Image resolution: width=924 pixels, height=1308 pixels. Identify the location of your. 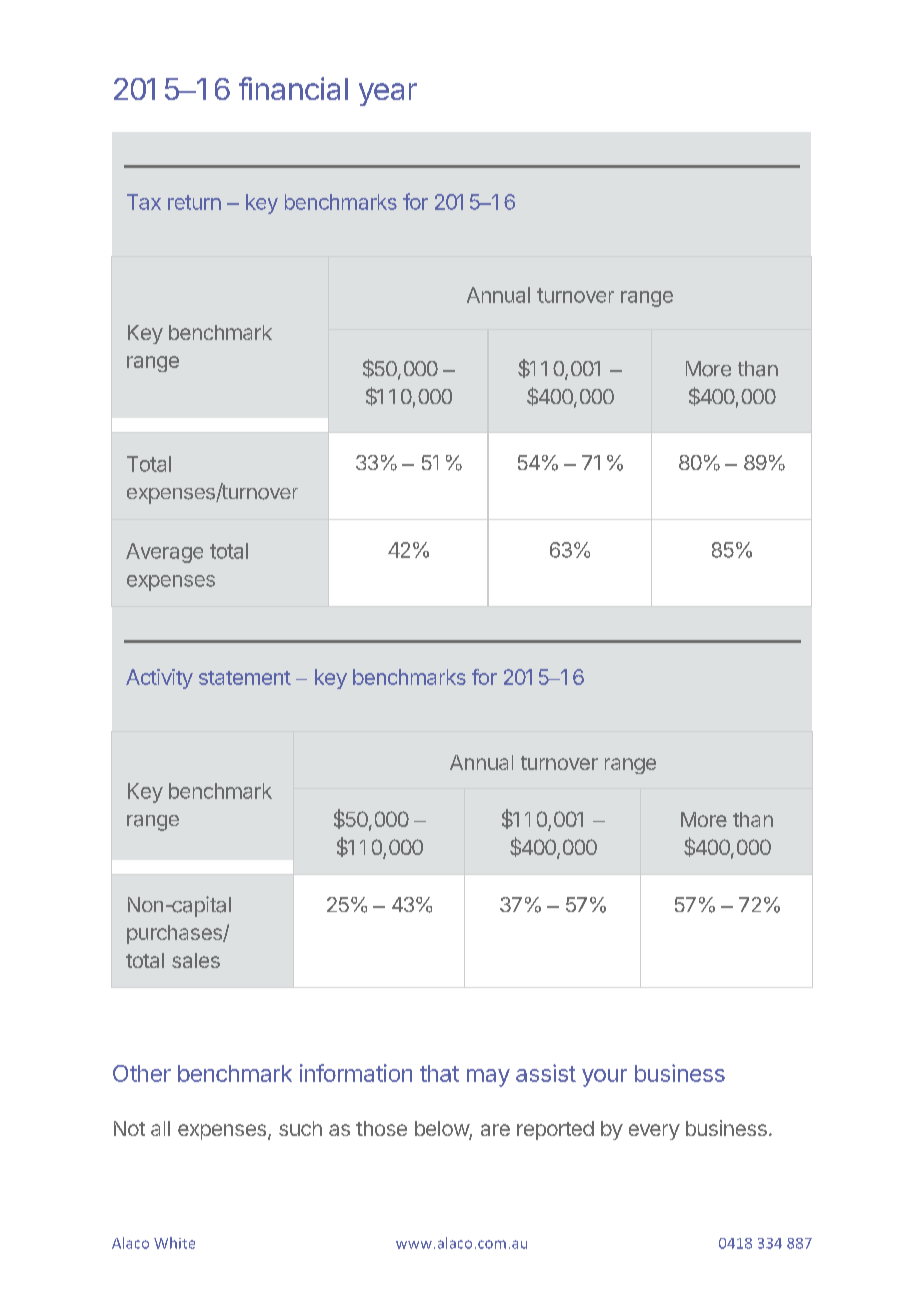
(604, 1078).
